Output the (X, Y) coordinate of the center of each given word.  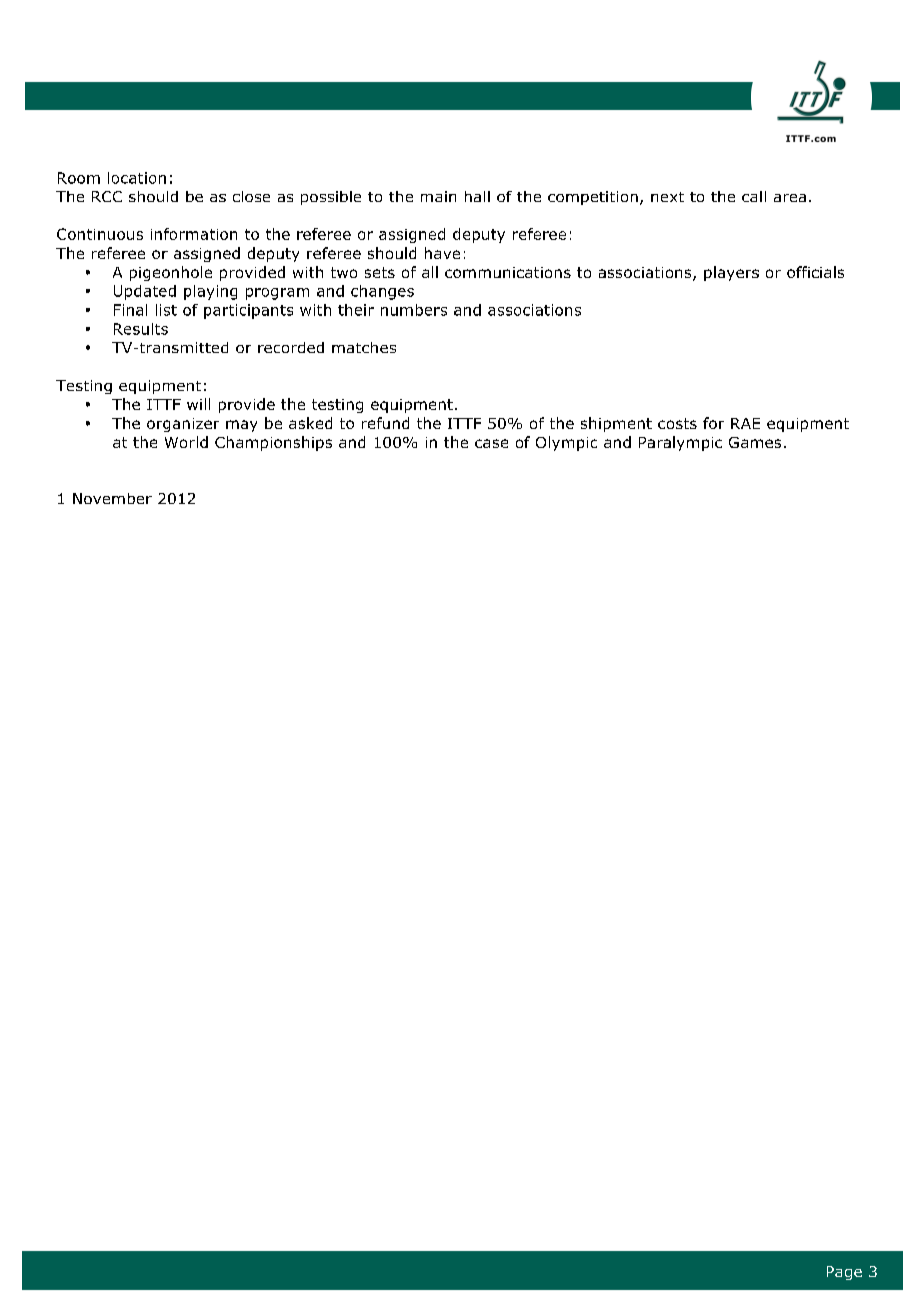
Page (844, 1273)
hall (477, 196)
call (754, 196)
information (194, 234)
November (112, 498)
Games (755, 442)
